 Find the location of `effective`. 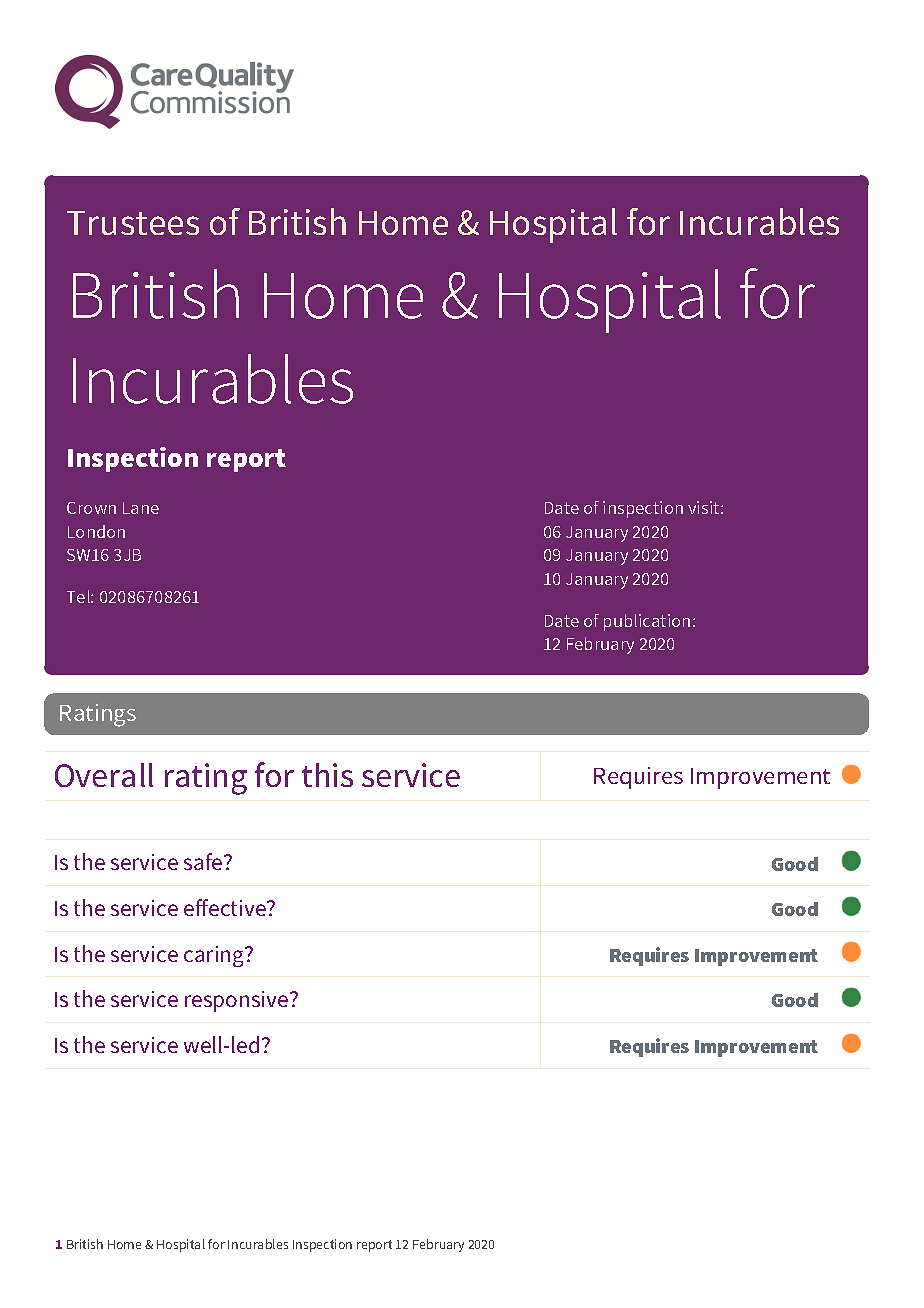

effective is located at coordinates (226, 907).
